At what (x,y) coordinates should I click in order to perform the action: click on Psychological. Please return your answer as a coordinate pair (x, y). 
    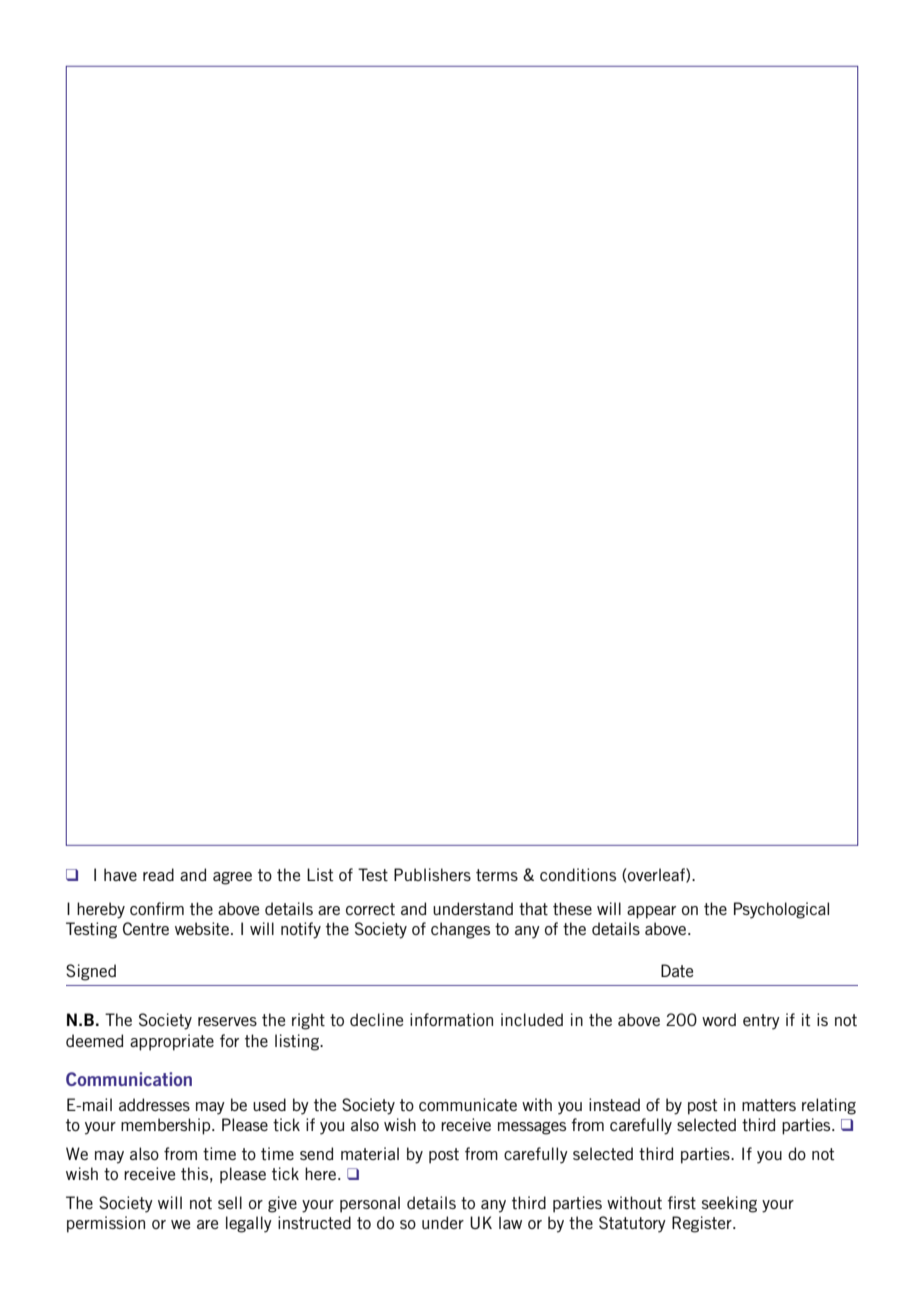
    Looking at the image, I should click on (781, 910).
